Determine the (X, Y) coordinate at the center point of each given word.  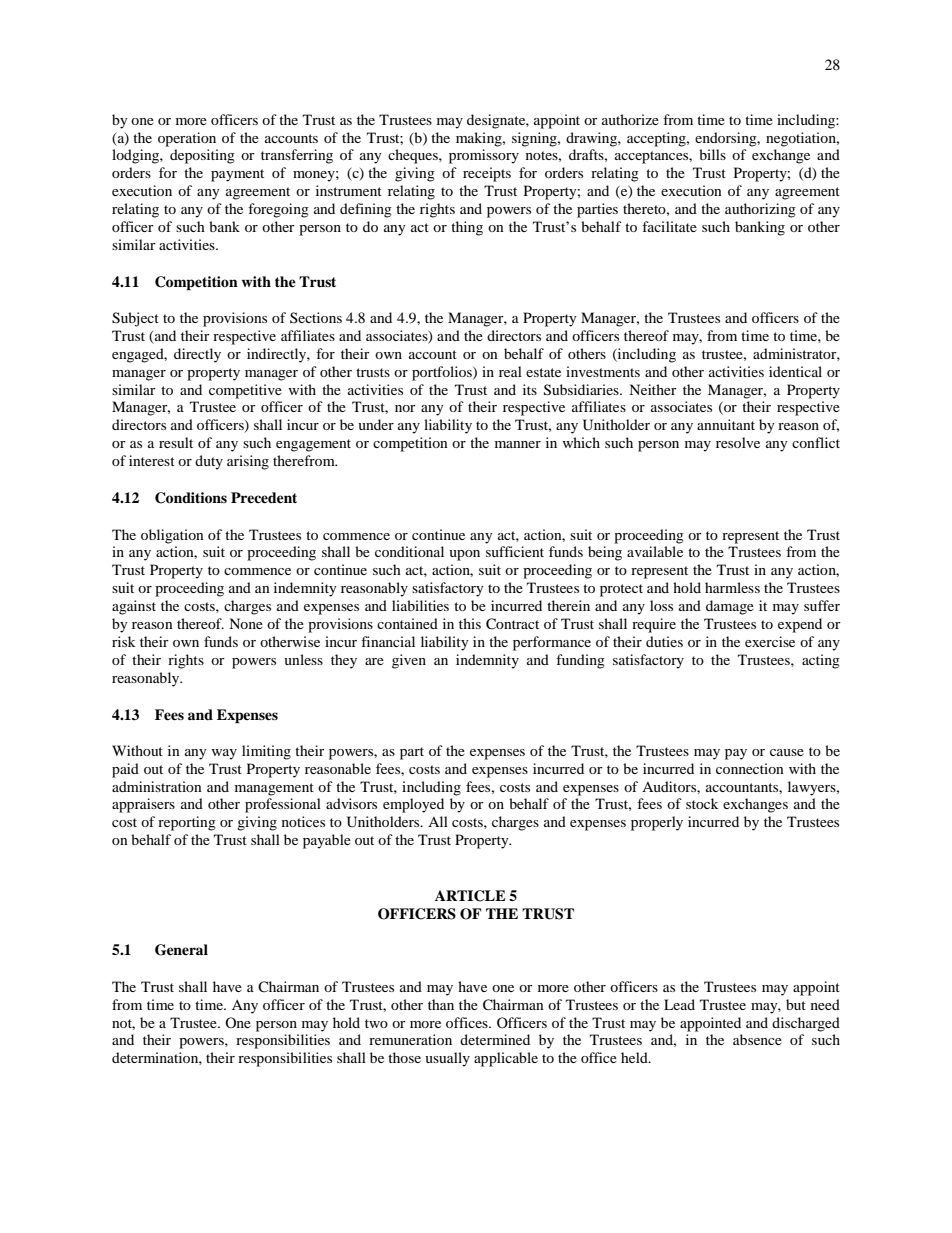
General (181, 950)
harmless (732, 587)
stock (702, 803)
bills (712, 154)
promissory (484, 156)
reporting (187, 823)
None (246, 623)
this (470, 623)
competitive (245, 391)
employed (413, 805)
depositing (202, 156)
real (510, 371)
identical (795, 371)
